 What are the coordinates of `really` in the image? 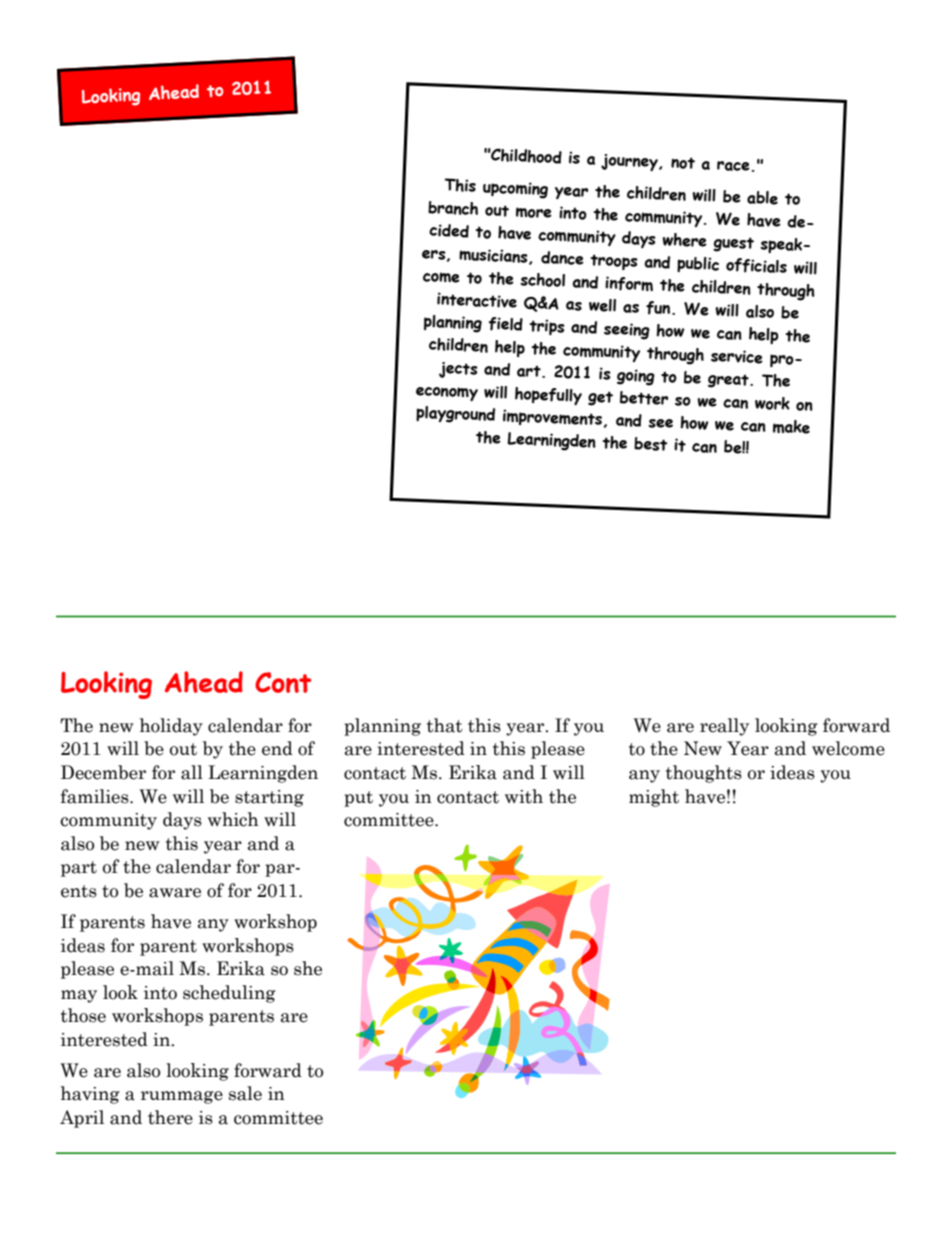 It's located at (724, 727).
